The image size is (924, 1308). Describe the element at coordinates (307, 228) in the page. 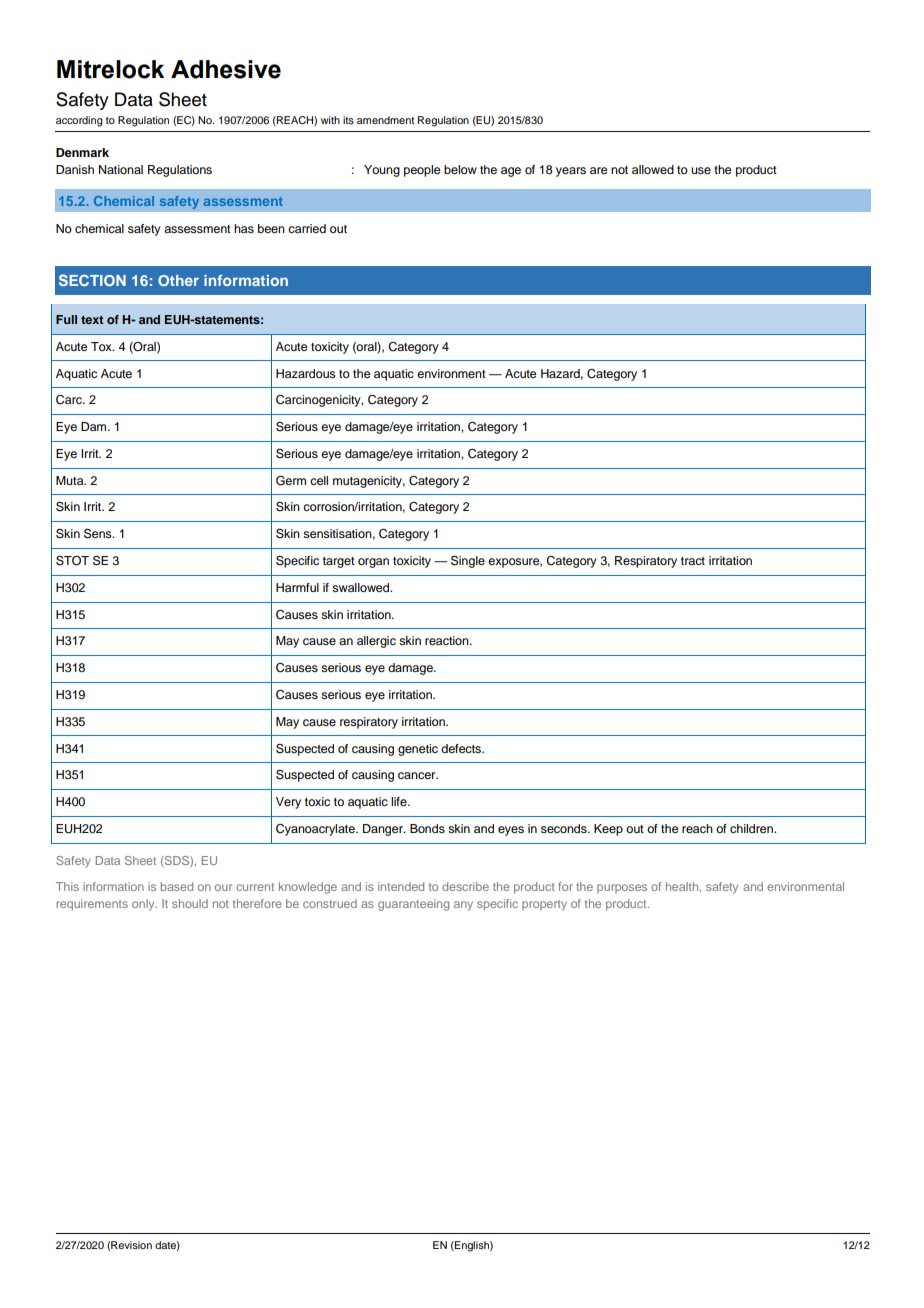

I see `carried` at that location.
